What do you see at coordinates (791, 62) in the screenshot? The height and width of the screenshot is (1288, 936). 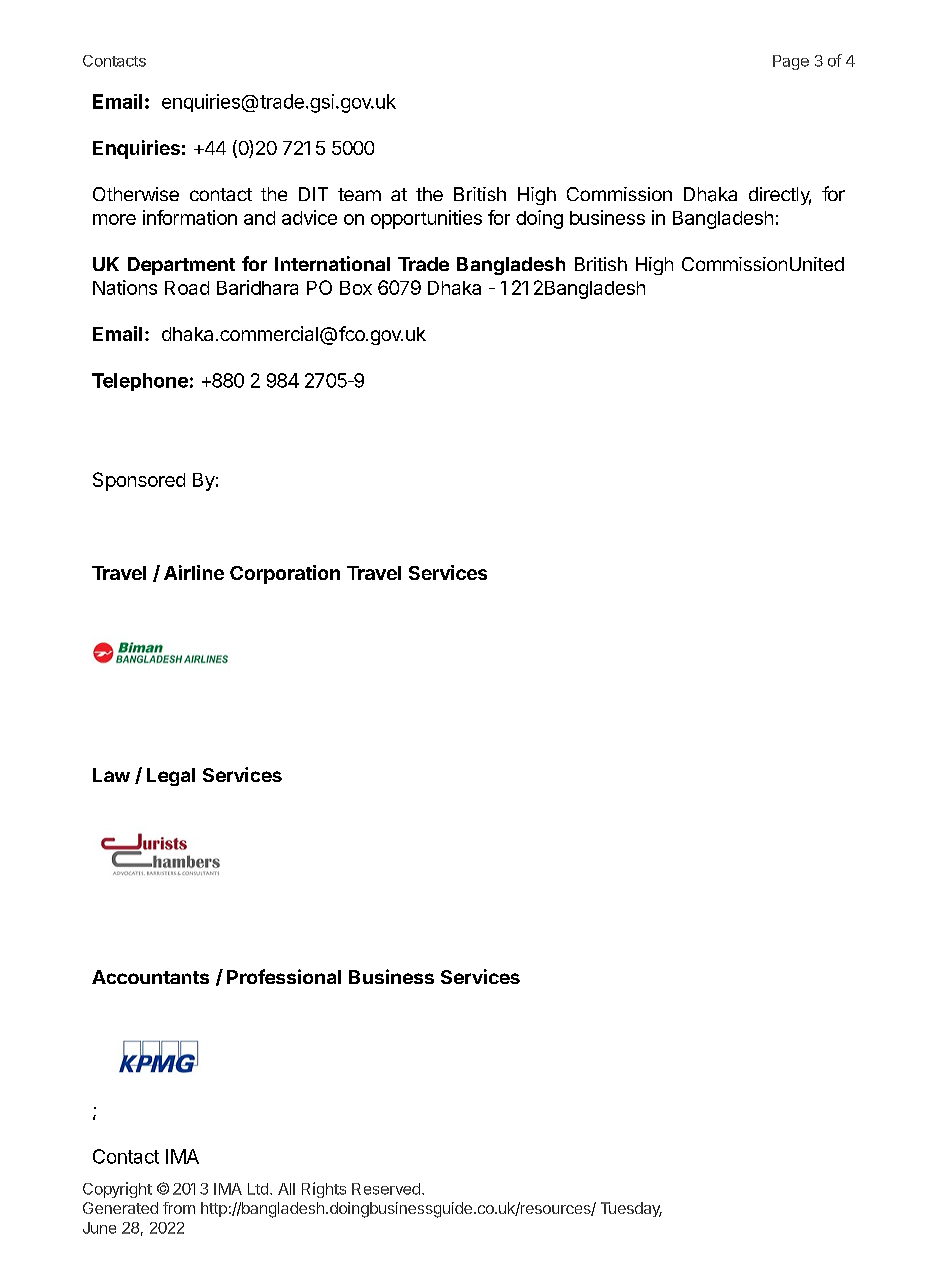 I see `Page` at bounding box center [791, 62].
